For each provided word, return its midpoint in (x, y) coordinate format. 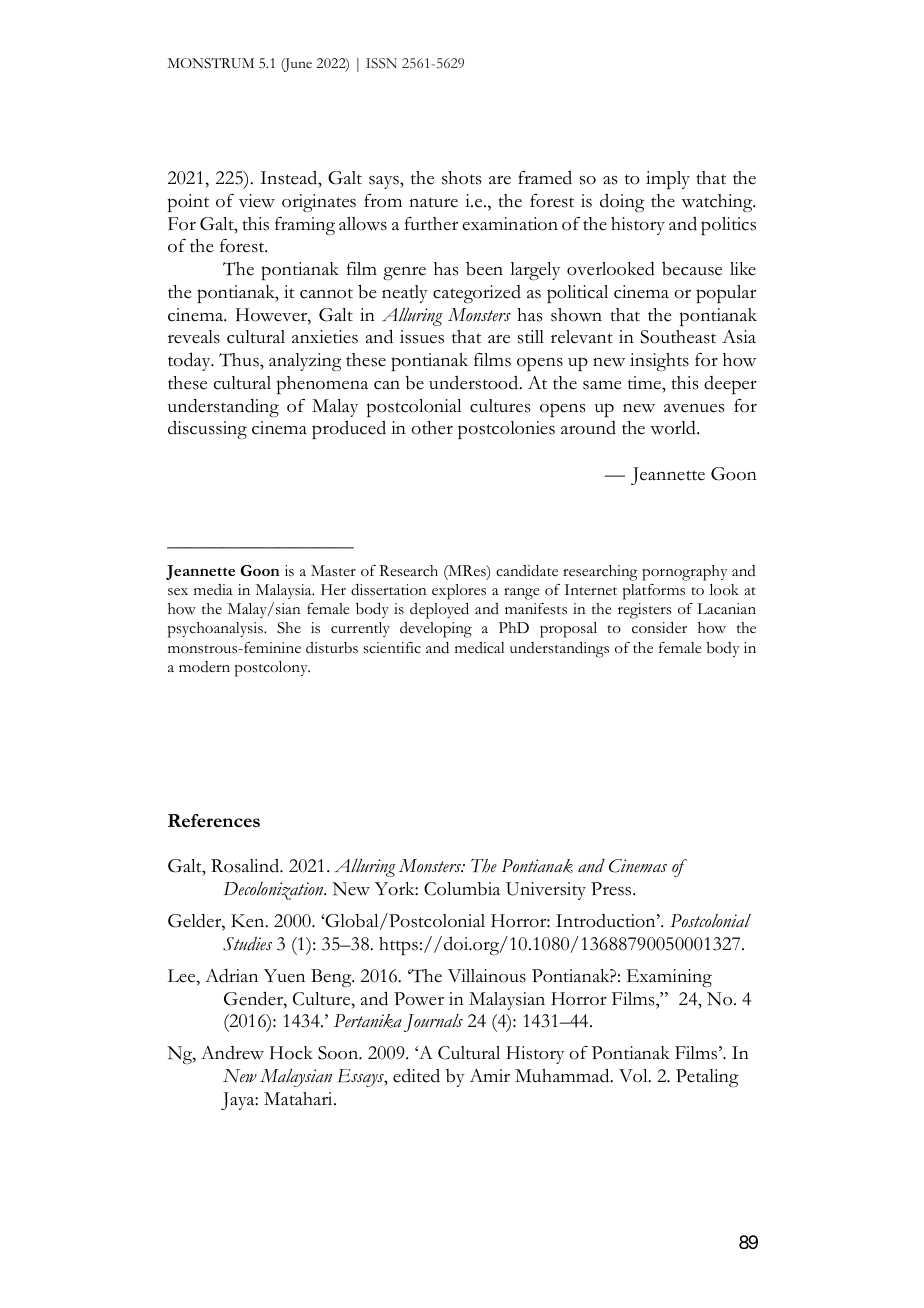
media (213, 590)
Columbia (462, 889)
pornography (685, 573)
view (257, 201)
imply (668, 180)
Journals (433, 1023)
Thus (240, 361)
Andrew (232, 1053)
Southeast (678, 337)
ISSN (381, 63)
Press (612, 889)
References (214, 820)
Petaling (707, 1078)
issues (422, 337)
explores (459, 592)
